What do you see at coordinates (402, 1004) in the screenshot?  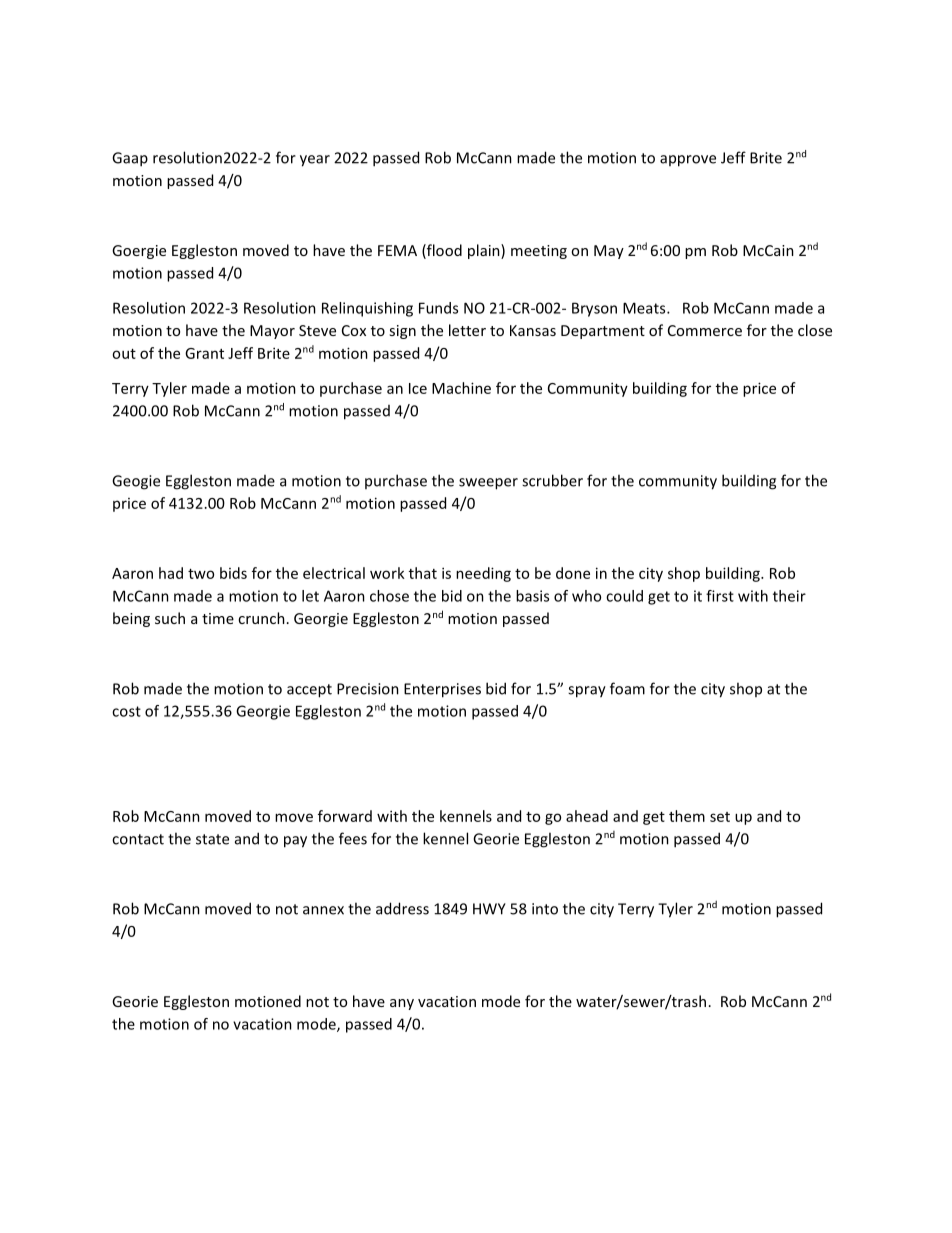 I see `any` at bounding box center [402, 1004].
